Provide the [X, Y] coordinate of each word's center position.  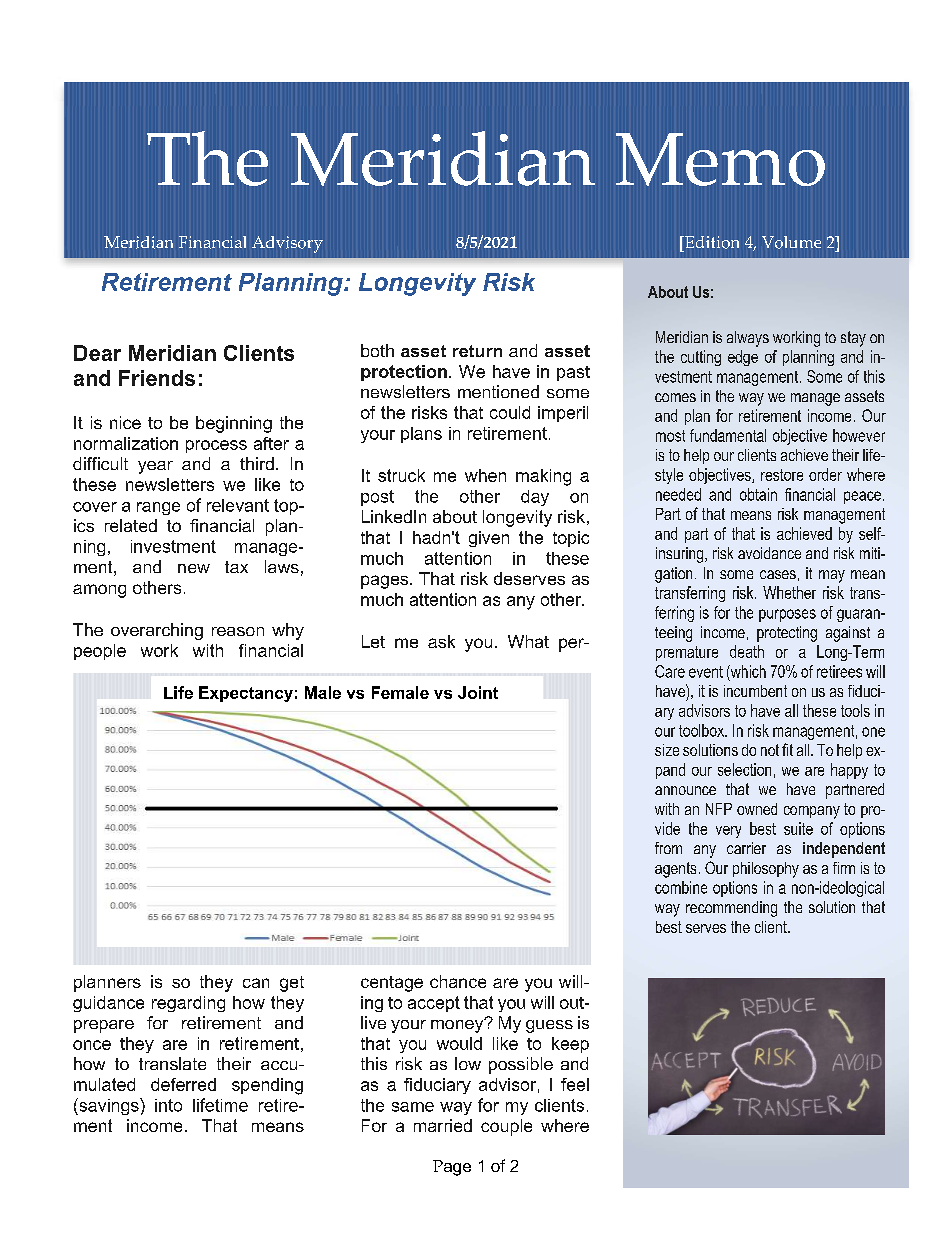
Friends [157, 378]
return [477, 351]
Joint [478, 692]
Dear [97, 353]
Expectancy [246, 694]
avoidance [769, 553]
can [256, 983]
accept [434, 1004]
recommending [731, 909]
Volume [791, 242]
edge [743, 358]
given [489, 539]
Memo [720, 159]
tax [236, 567]
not [770, 750]
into [168, 1105]
